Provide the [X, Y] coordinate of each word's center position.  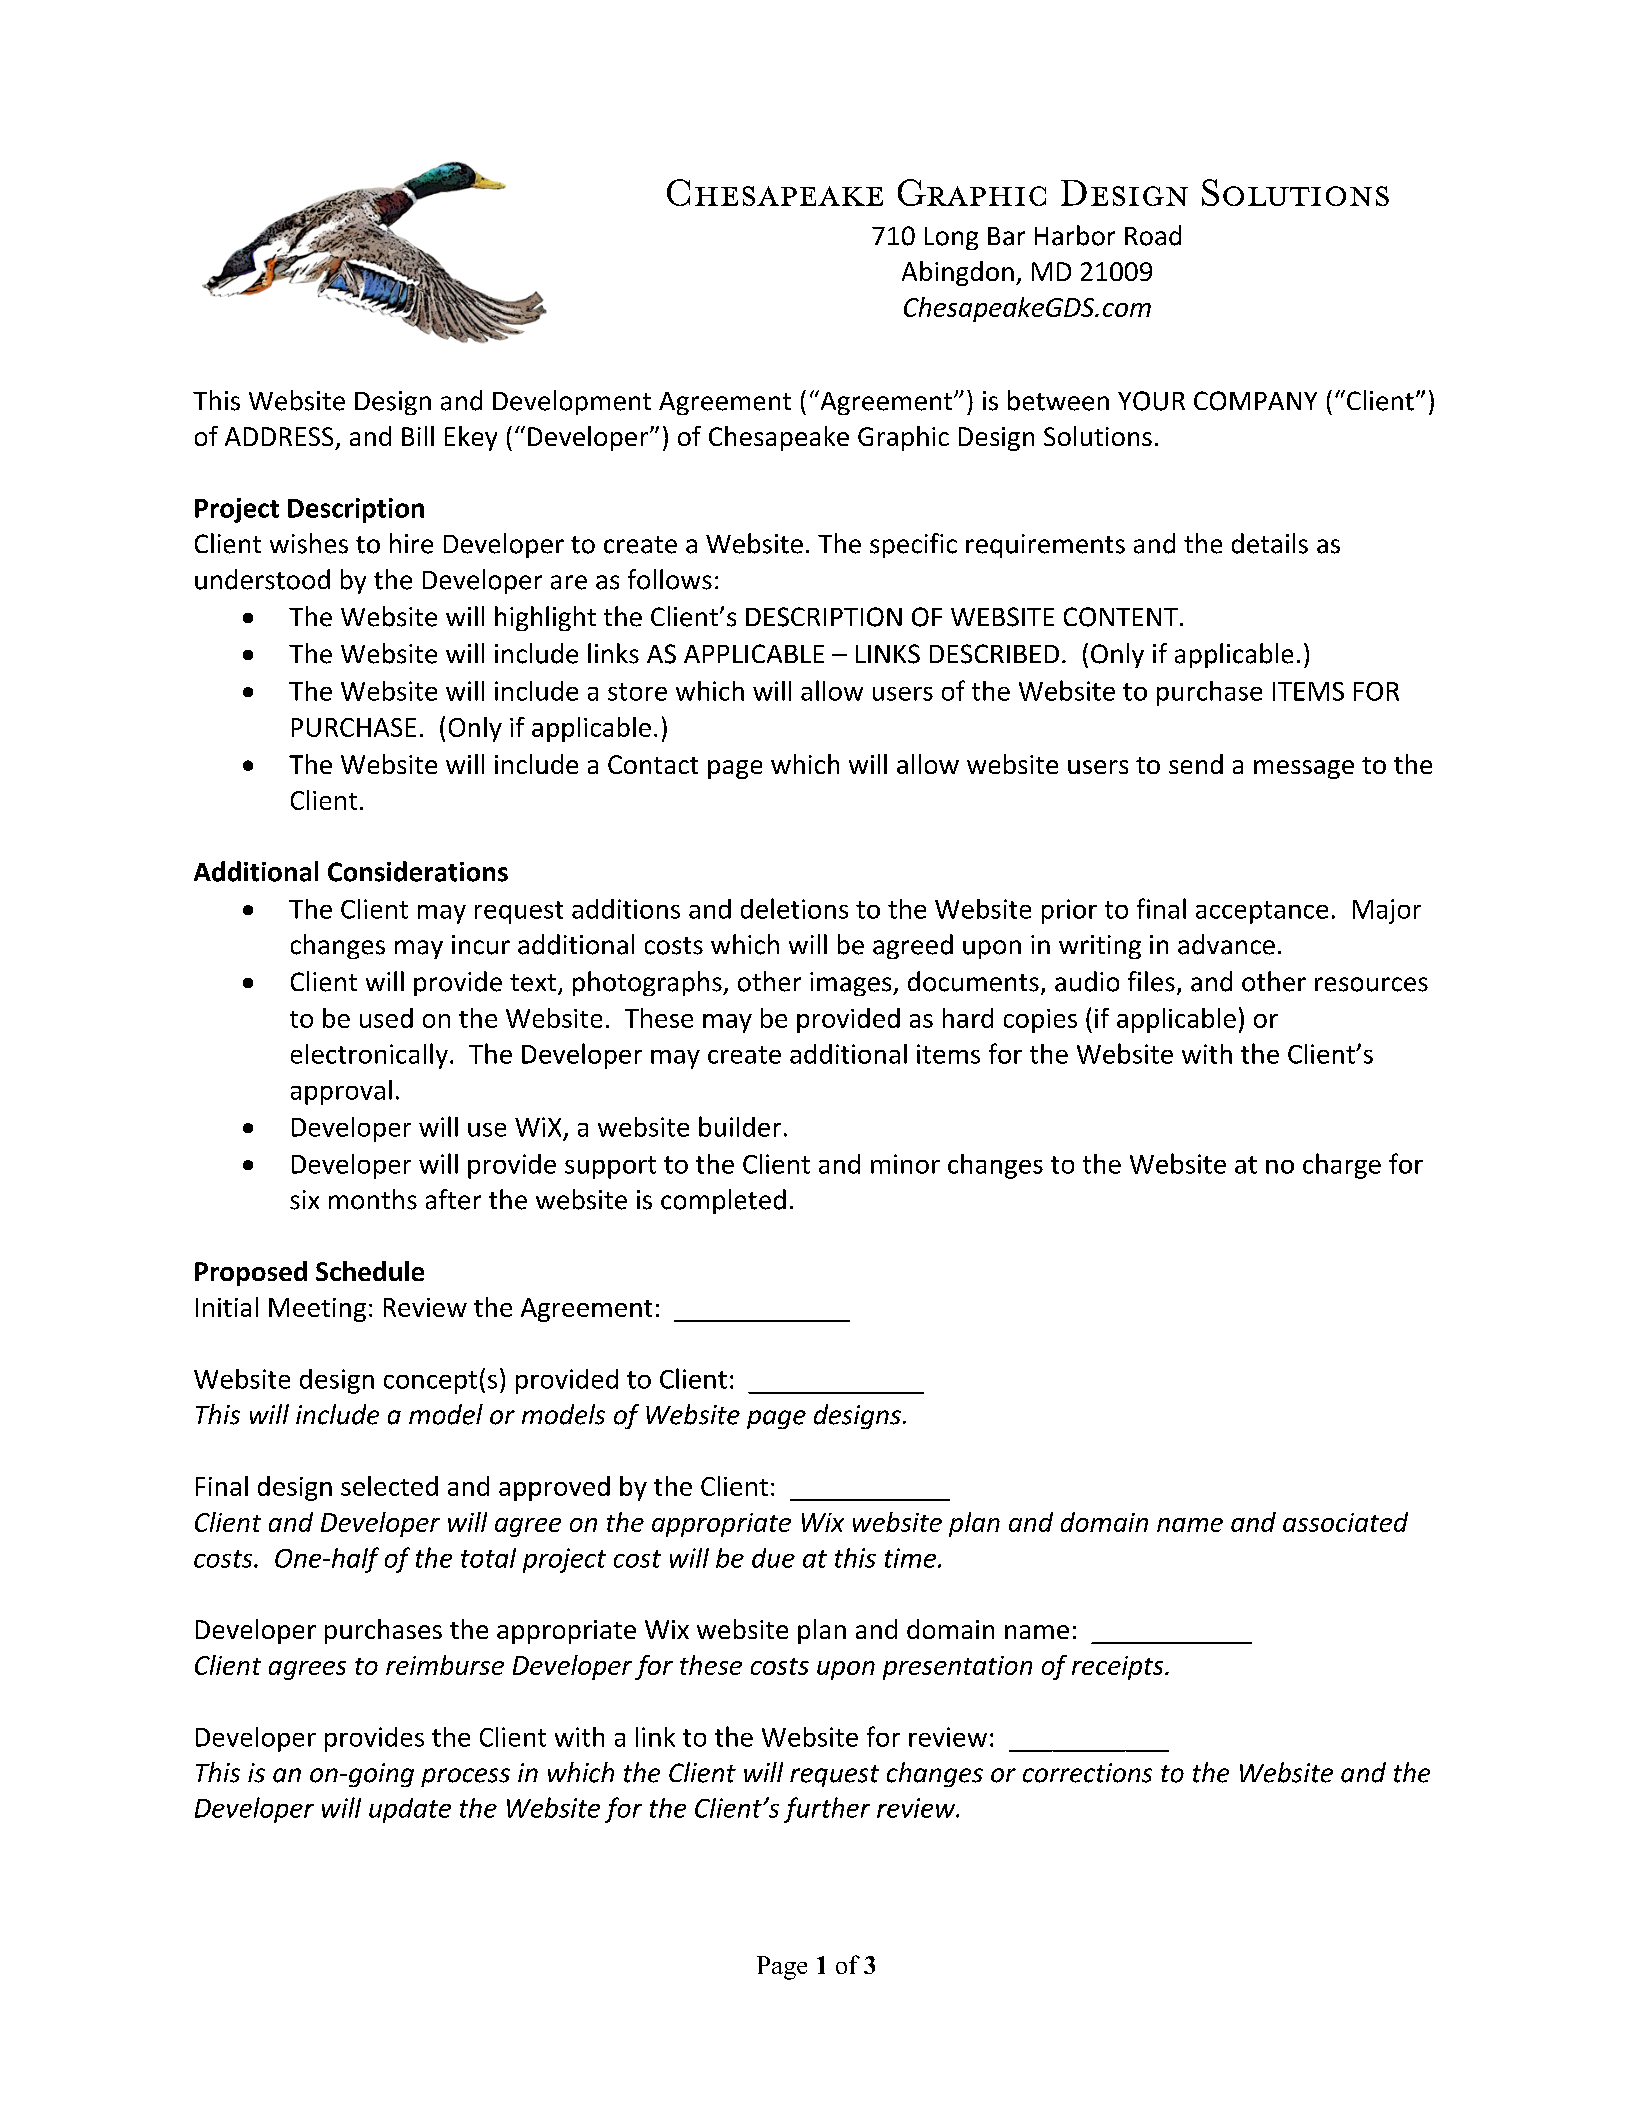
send [1196, 764]
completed [723, 1201]
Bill [418, 436]
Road [1153, 235]
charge [1342, 1166]
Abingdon [958, 273]
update [410, 1810]
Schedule [370, 1271]
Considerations [418, 871]
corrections [1087, 1773]
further [827, 1810]
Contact [653, 764]
